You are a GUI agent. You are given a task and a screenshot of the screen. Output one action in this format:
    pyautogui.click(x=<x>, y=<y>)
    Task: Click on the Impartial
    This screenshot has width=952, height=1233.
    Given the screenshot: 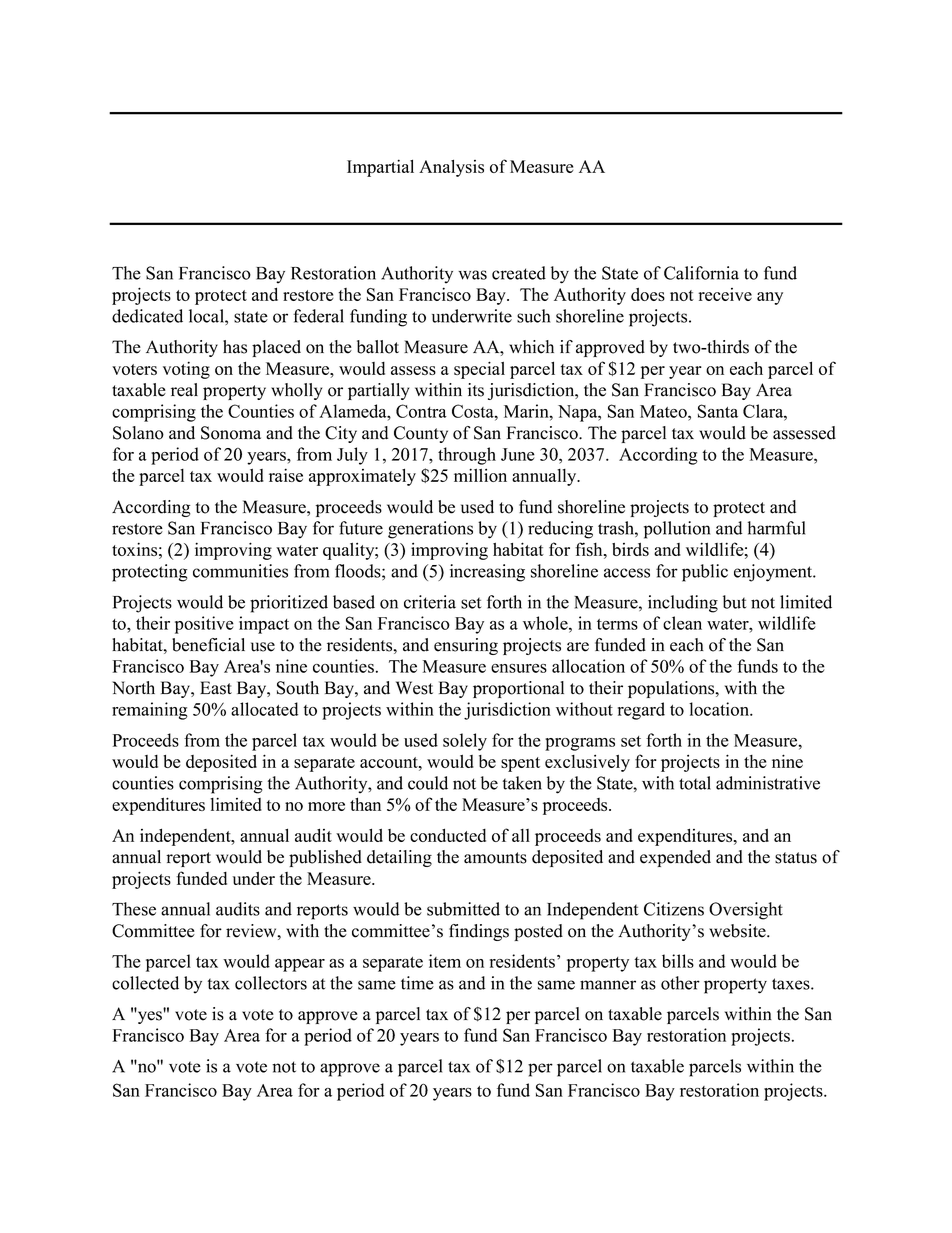 What is the action you would take?
    pyautogui.click(x=380, y=168)
